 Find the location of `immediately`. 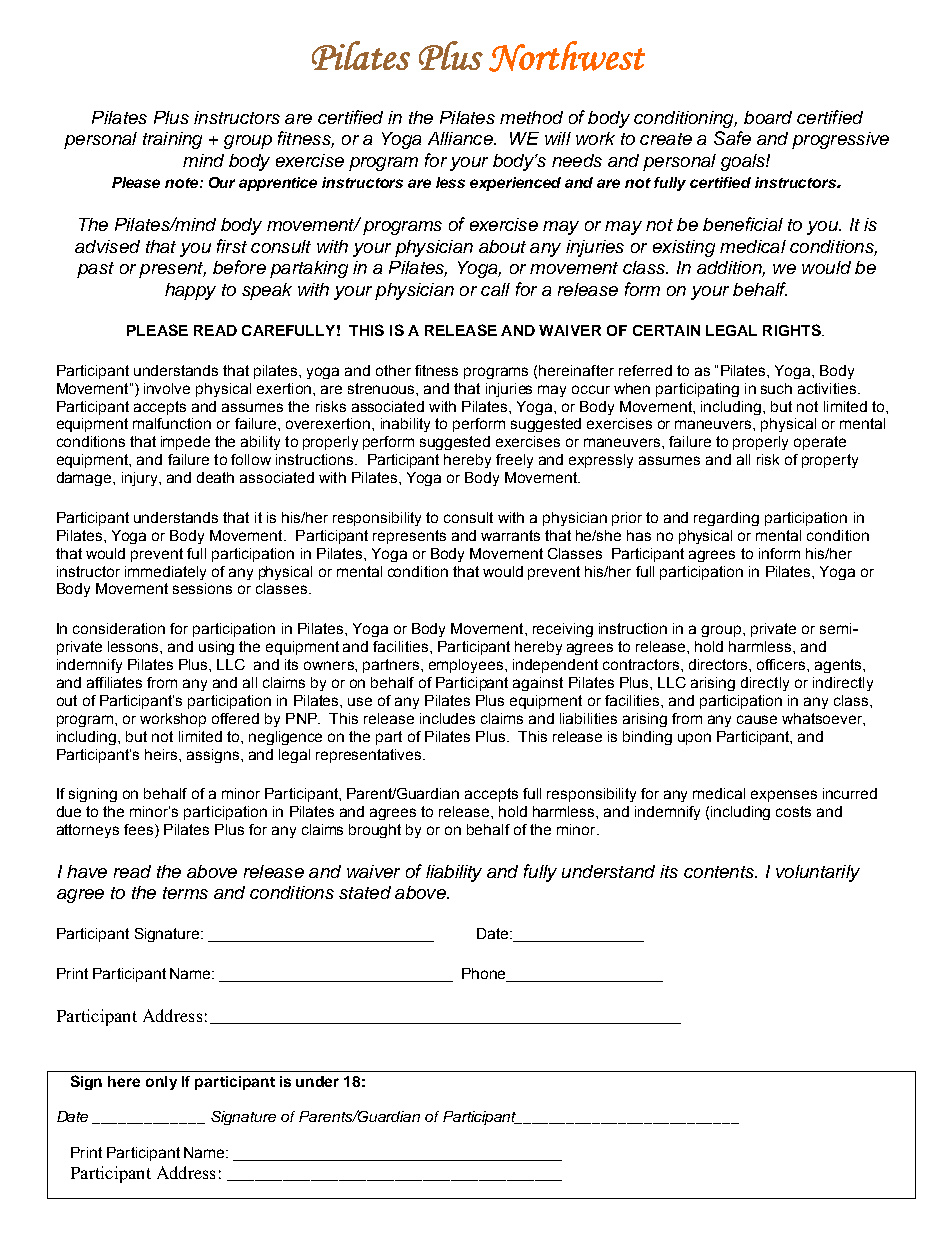

immediately is located at coordinates (165, 573).
